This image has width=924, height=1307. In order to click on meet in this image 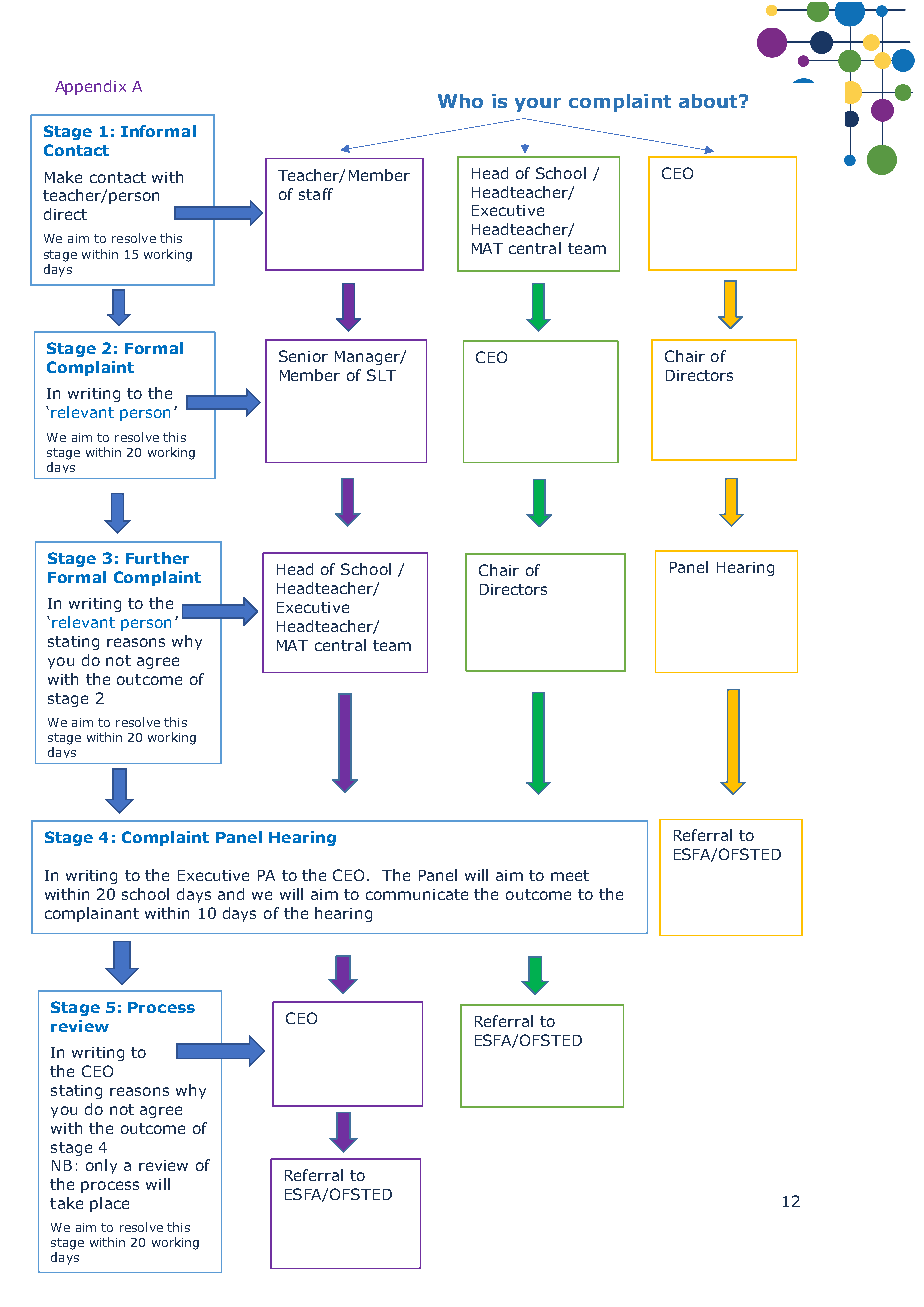, I will do `click(570, 875)`.
